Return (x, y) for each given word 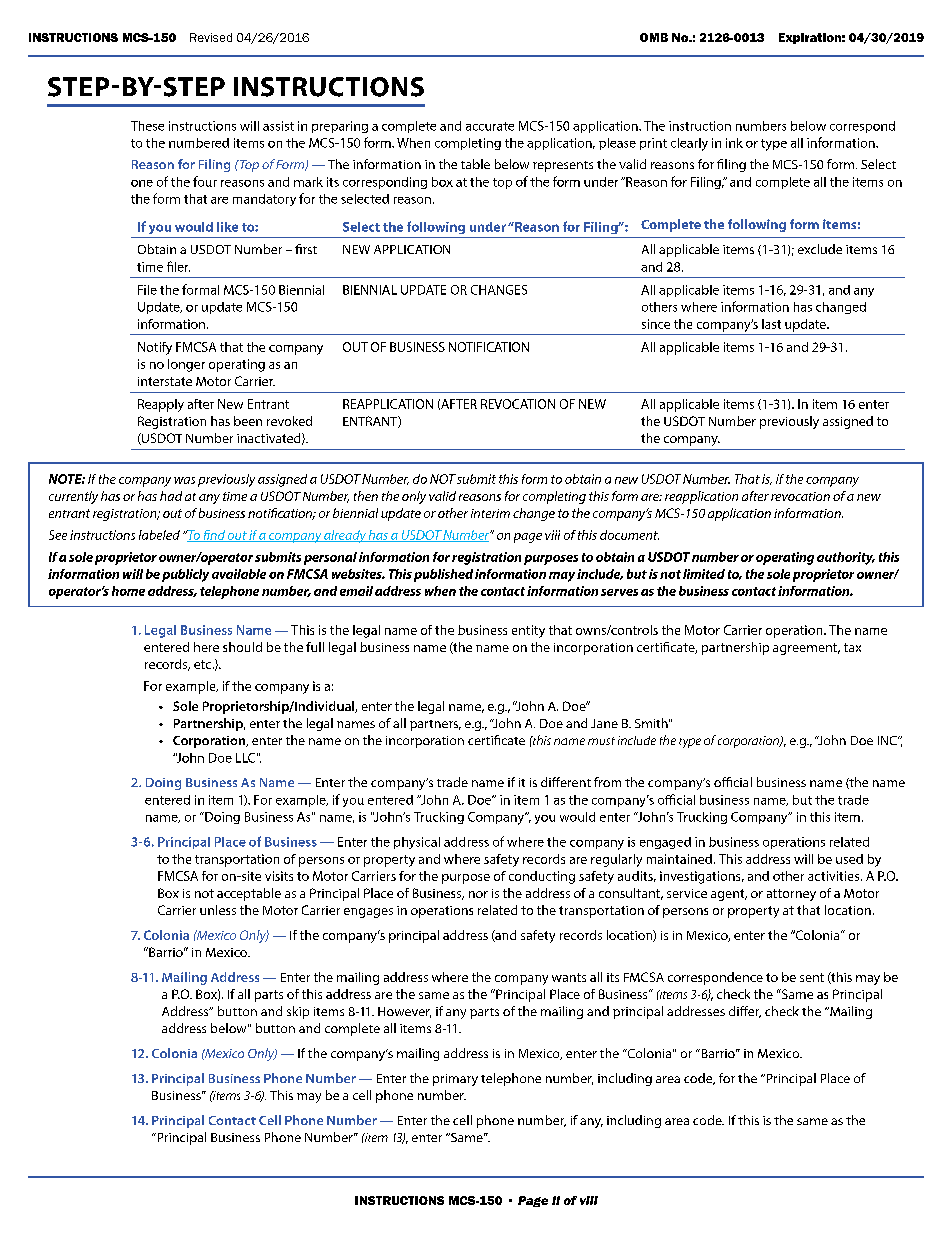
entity (528, 631)
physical (417, 843)
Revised (211, 37)
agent (729, 895)
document (629, 535)
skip (298, 1012)
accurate (490, 126)
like (227, 227)
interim (490, 513)
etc (204, 664)
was (184, 480)
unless (218, 910)
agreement (806, 649)
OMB (654, 37)
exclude (820, 249)
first (306, 249)
